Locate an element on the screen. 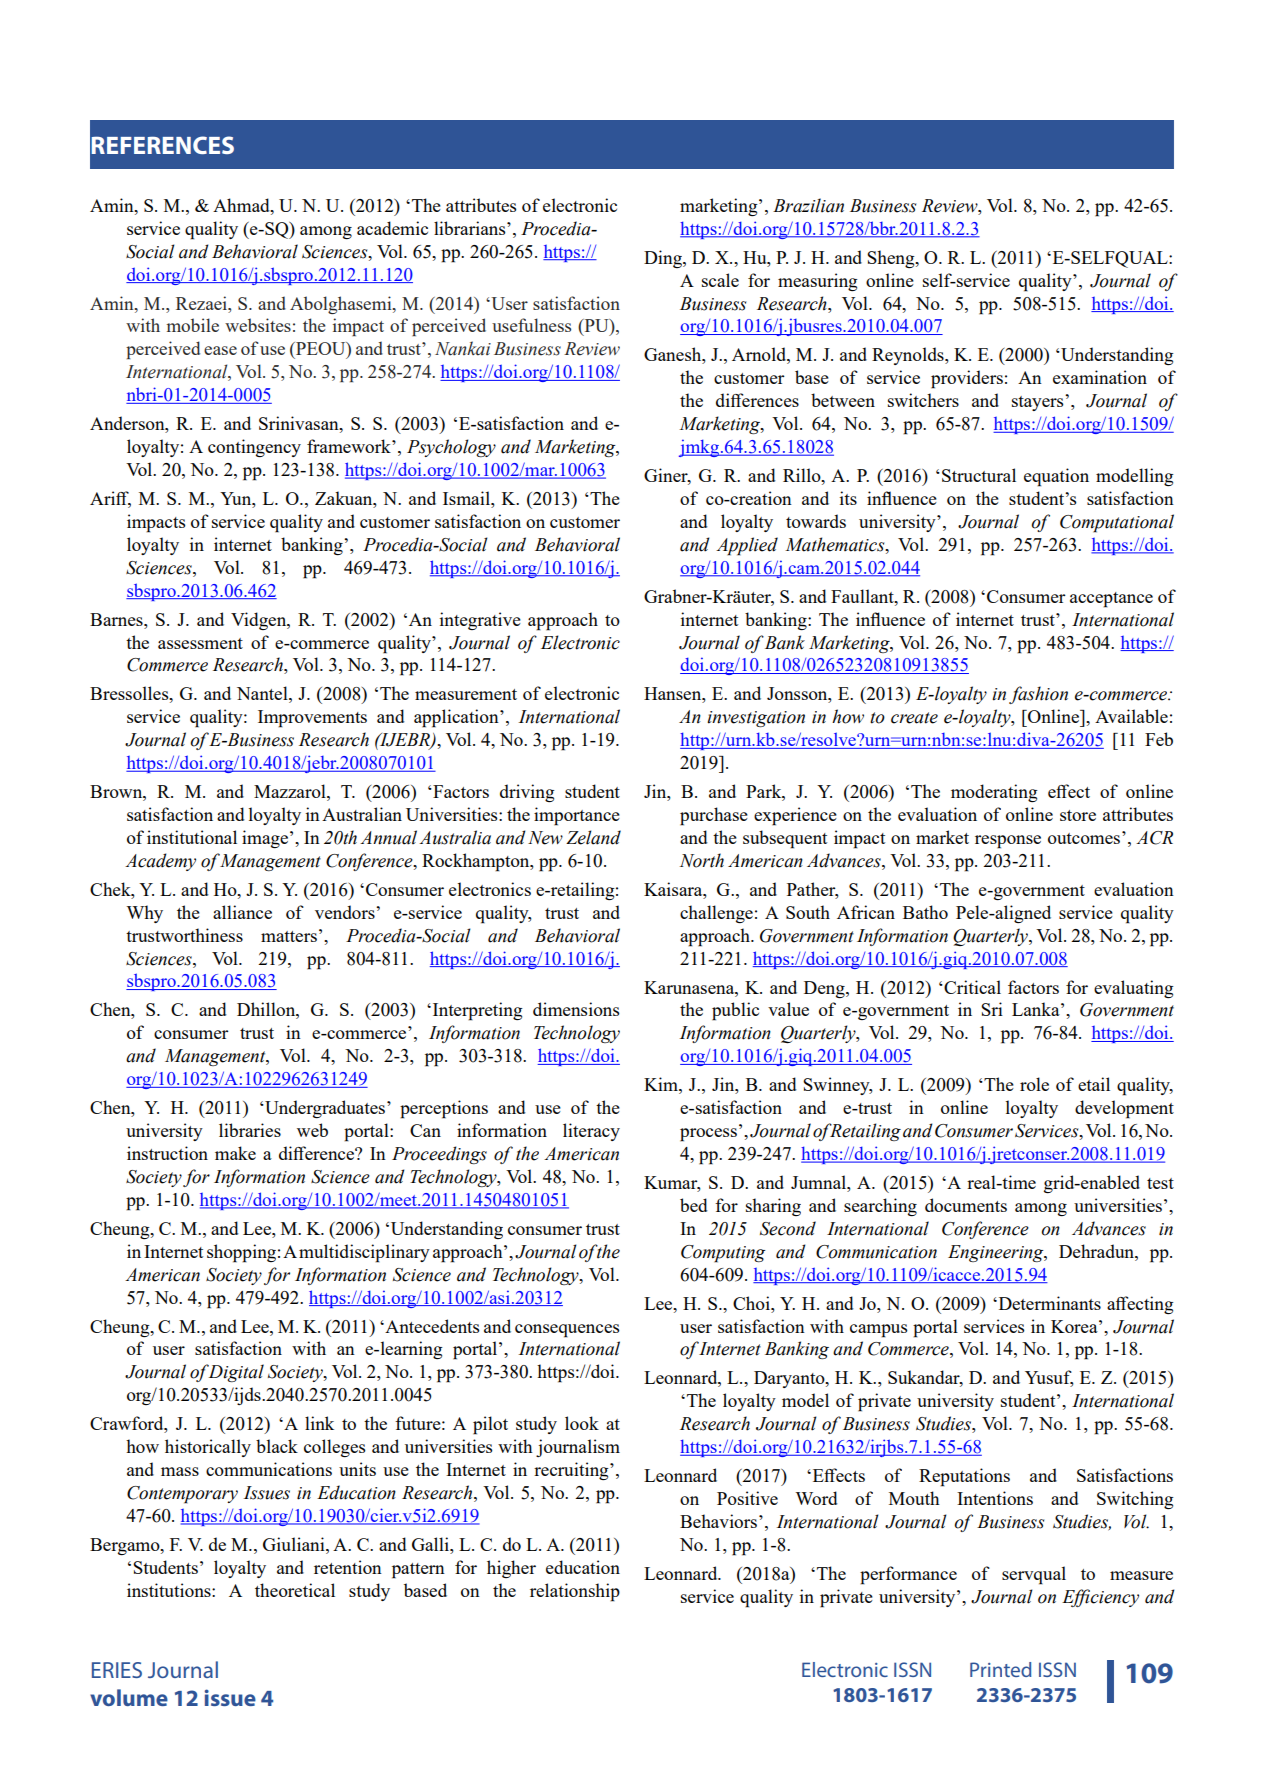 This screenshot has height=1787, width=1264. assessment is located at coordinates (200, 643).
